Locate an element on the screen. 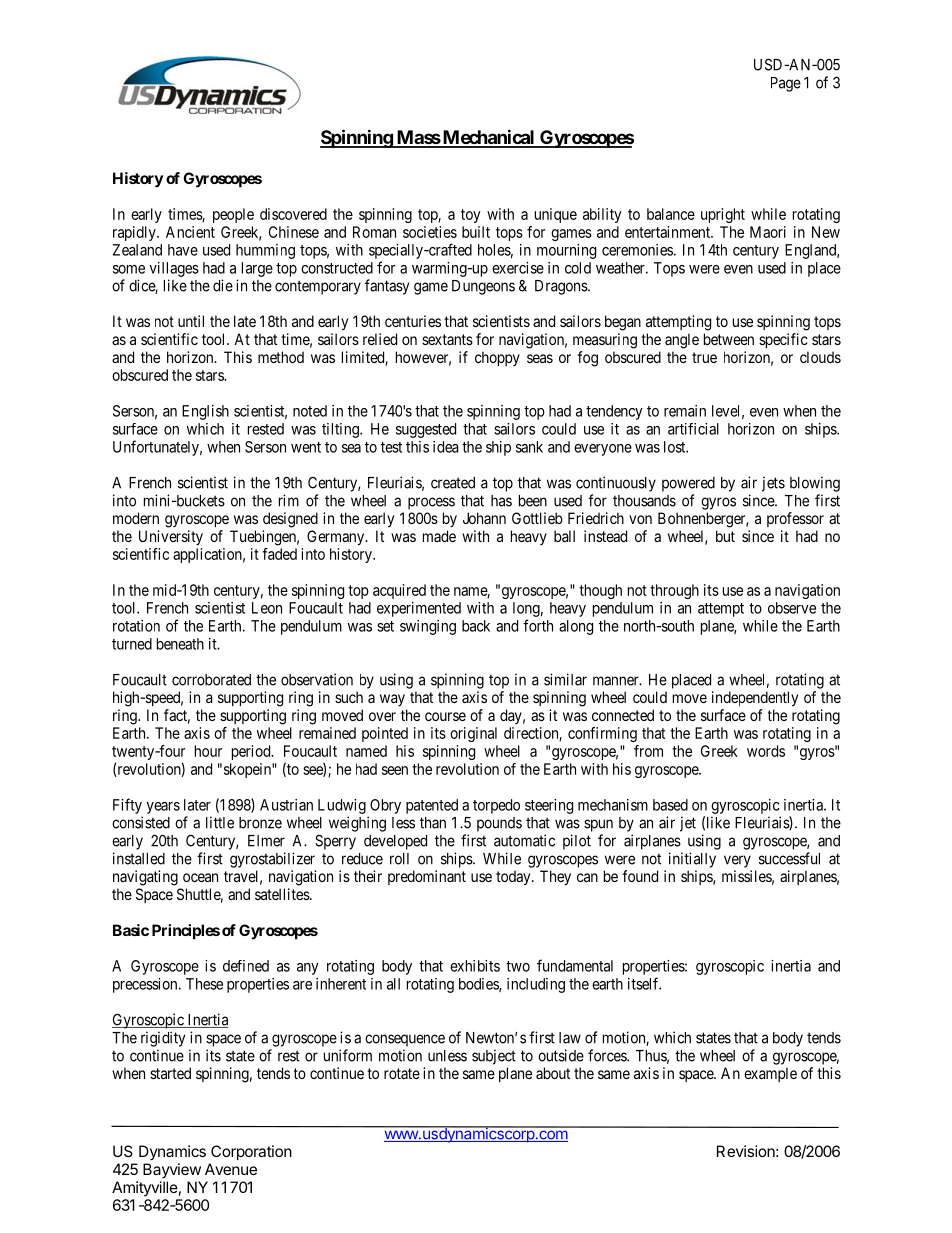 The width and height of the screenshot is (952, 1233). observe is located at coordinates (792, 608).
